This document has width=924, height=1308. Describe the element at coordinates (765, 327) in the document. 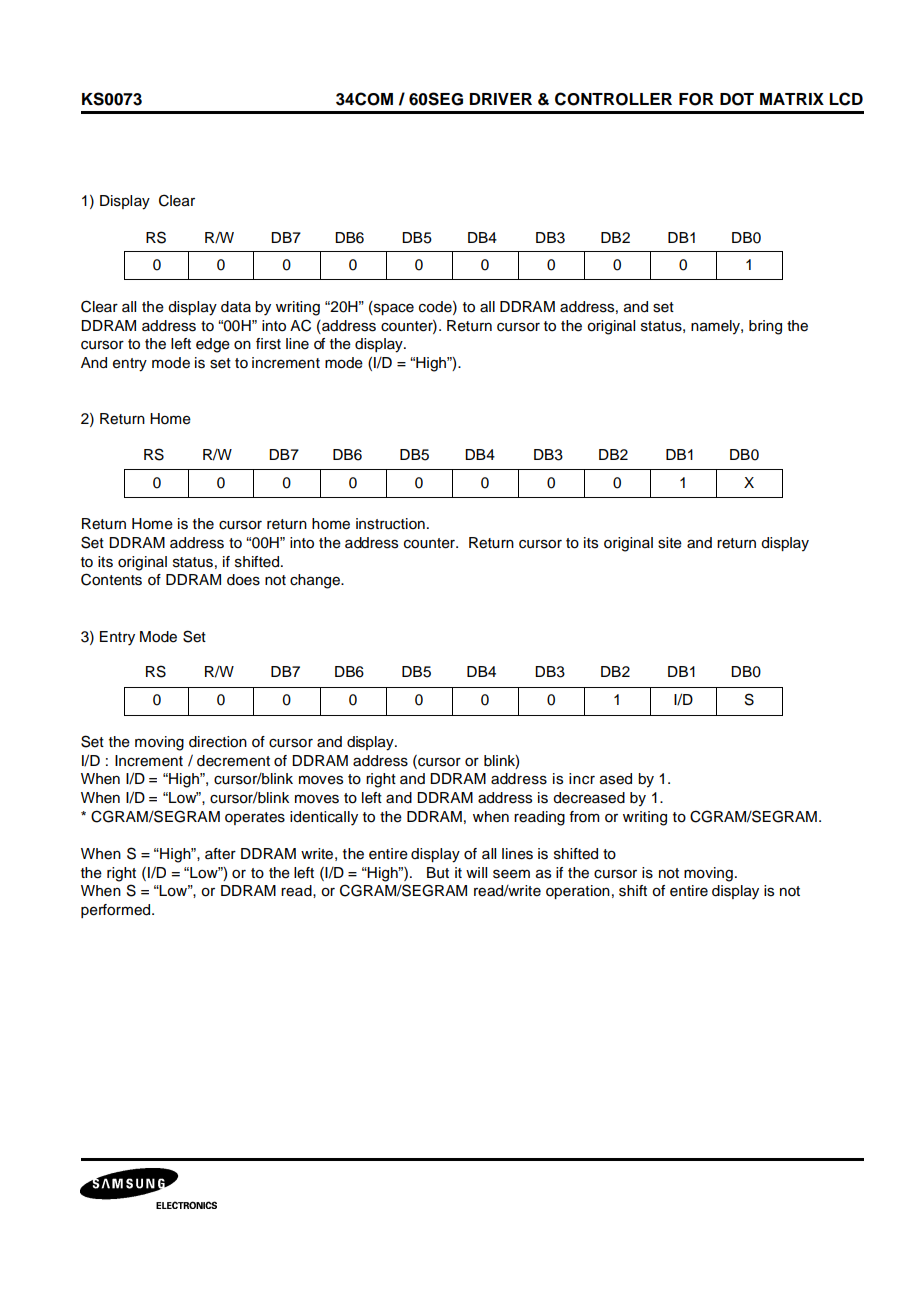

I see `bring` at that location.
